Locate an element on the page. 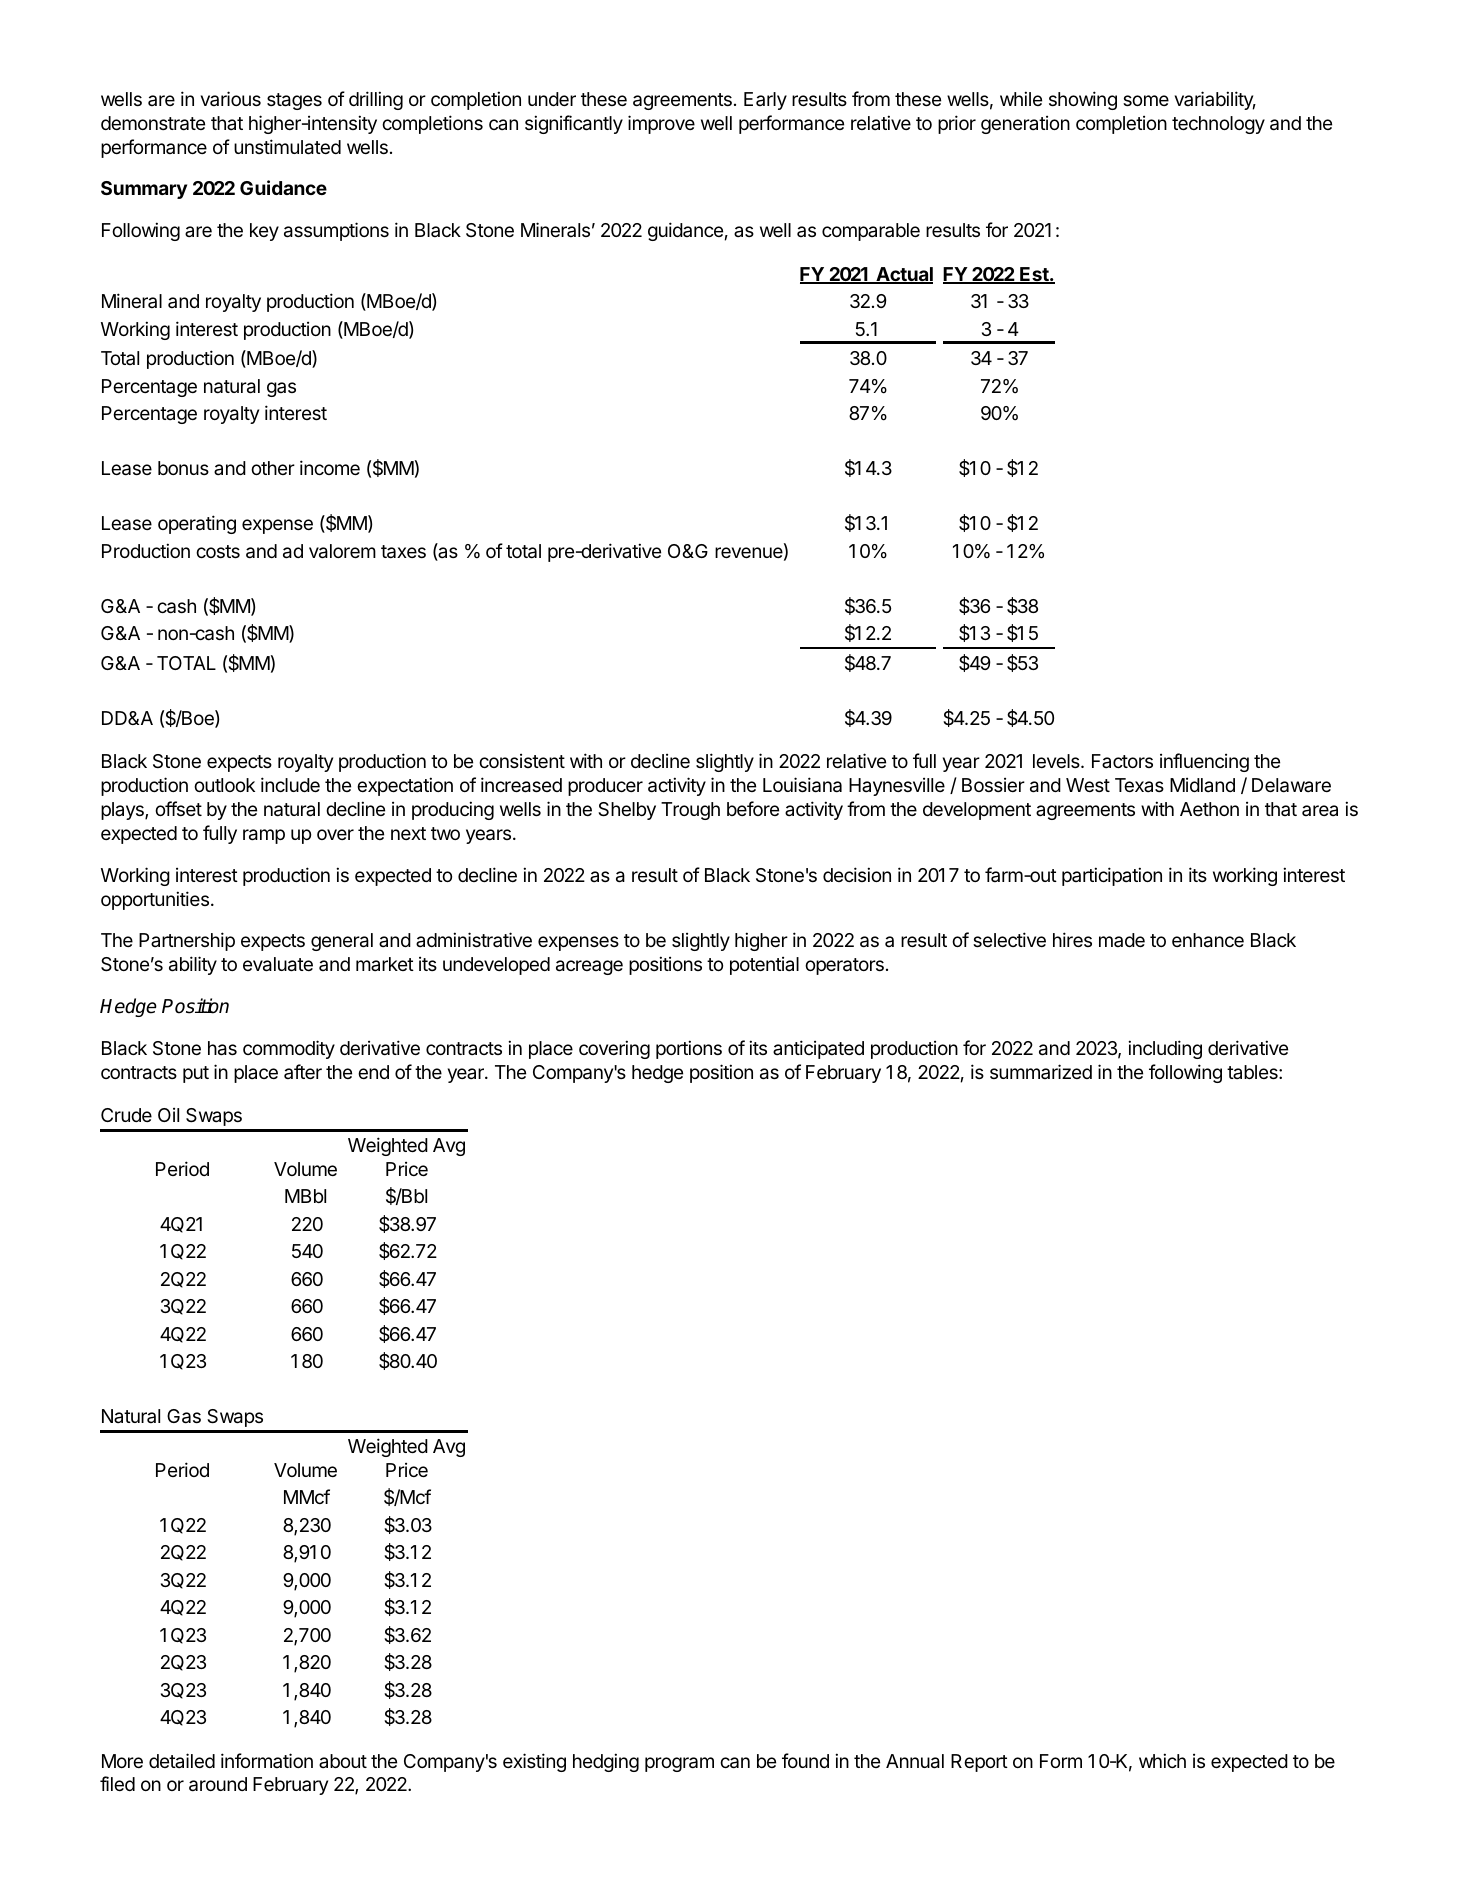 The image size is (1461, 1891). enhance is located at coordinates (1208, 940).
